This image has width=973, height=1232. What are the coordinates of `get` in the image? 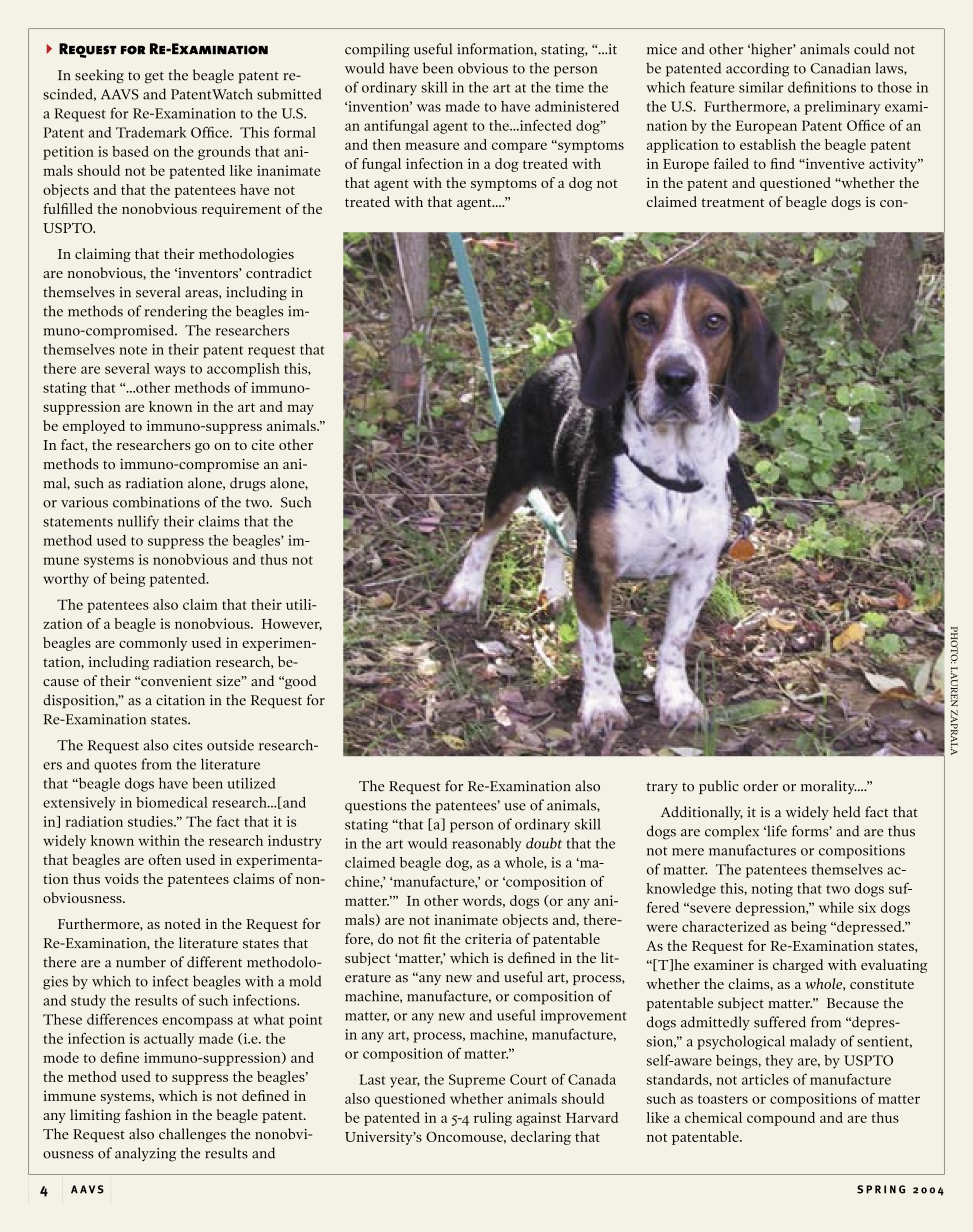 It's located at (154, 77).
